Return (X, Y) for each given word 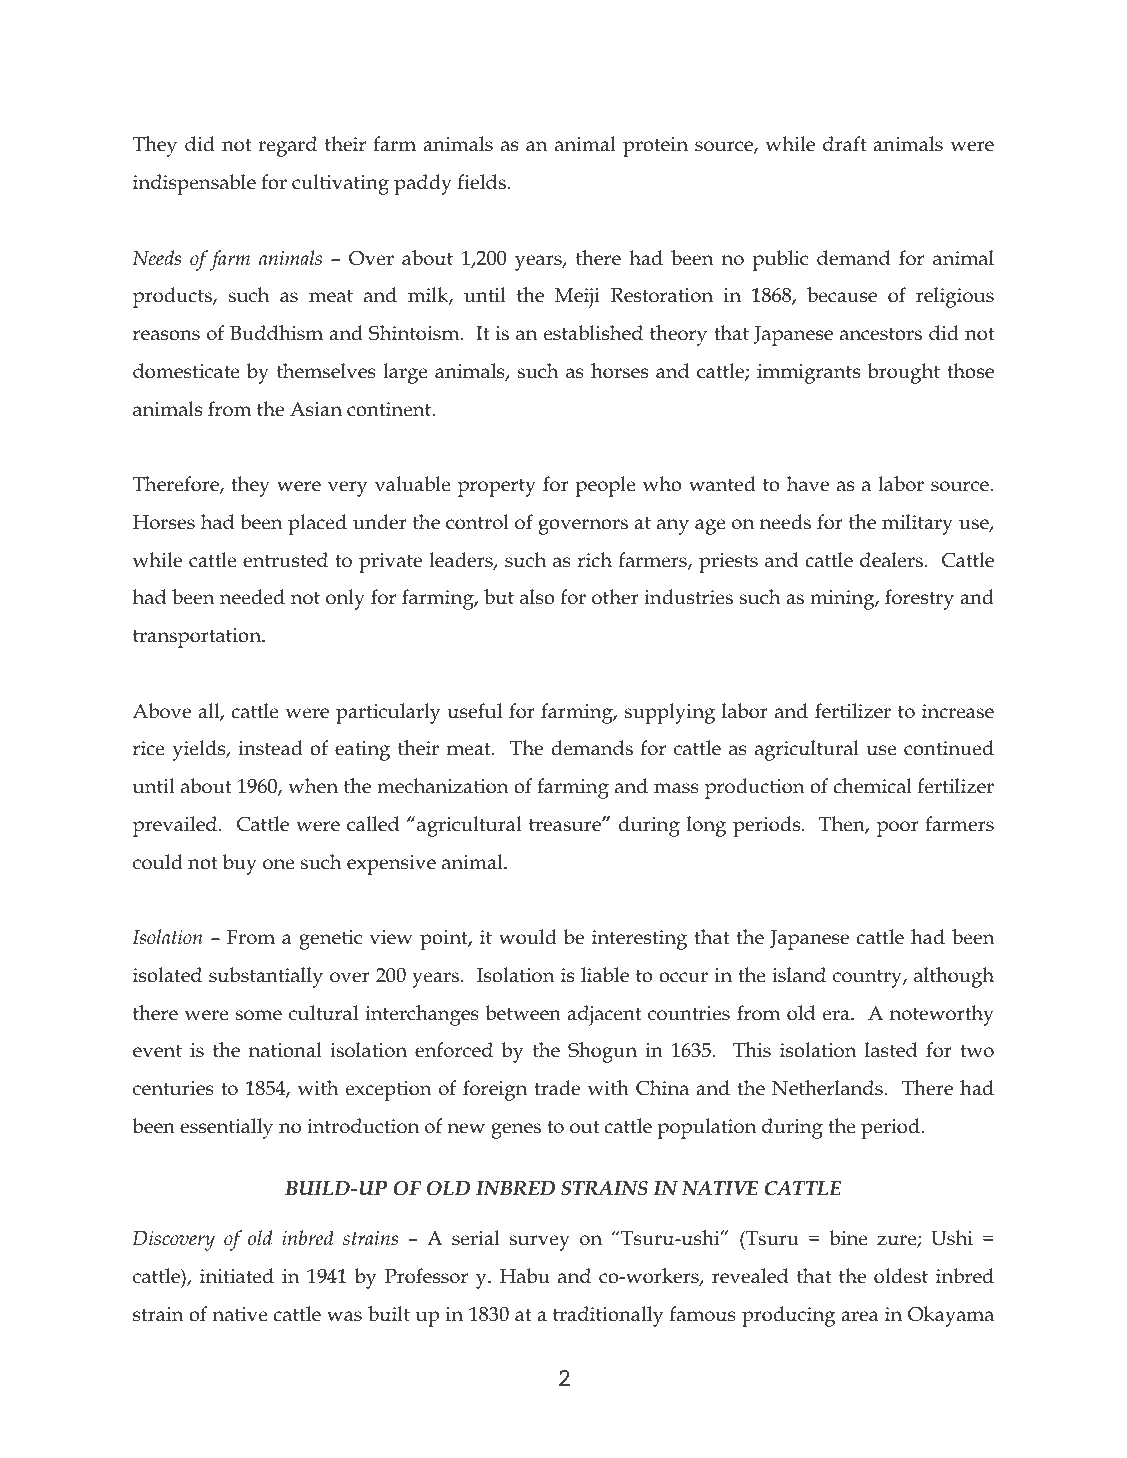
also (537, 597)
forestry (919, 599)
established (593, 333)
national (285, 1050)
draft (844, 144)
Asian (316, 409)
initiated (237, 1276)
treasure (566, 825)
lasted (891, 1050)
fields (482, 182)
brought (903, 373)
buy (240, 864)
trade (557, 1088)
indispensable (194, 184)
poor (898, 829)
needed (252, 597)
